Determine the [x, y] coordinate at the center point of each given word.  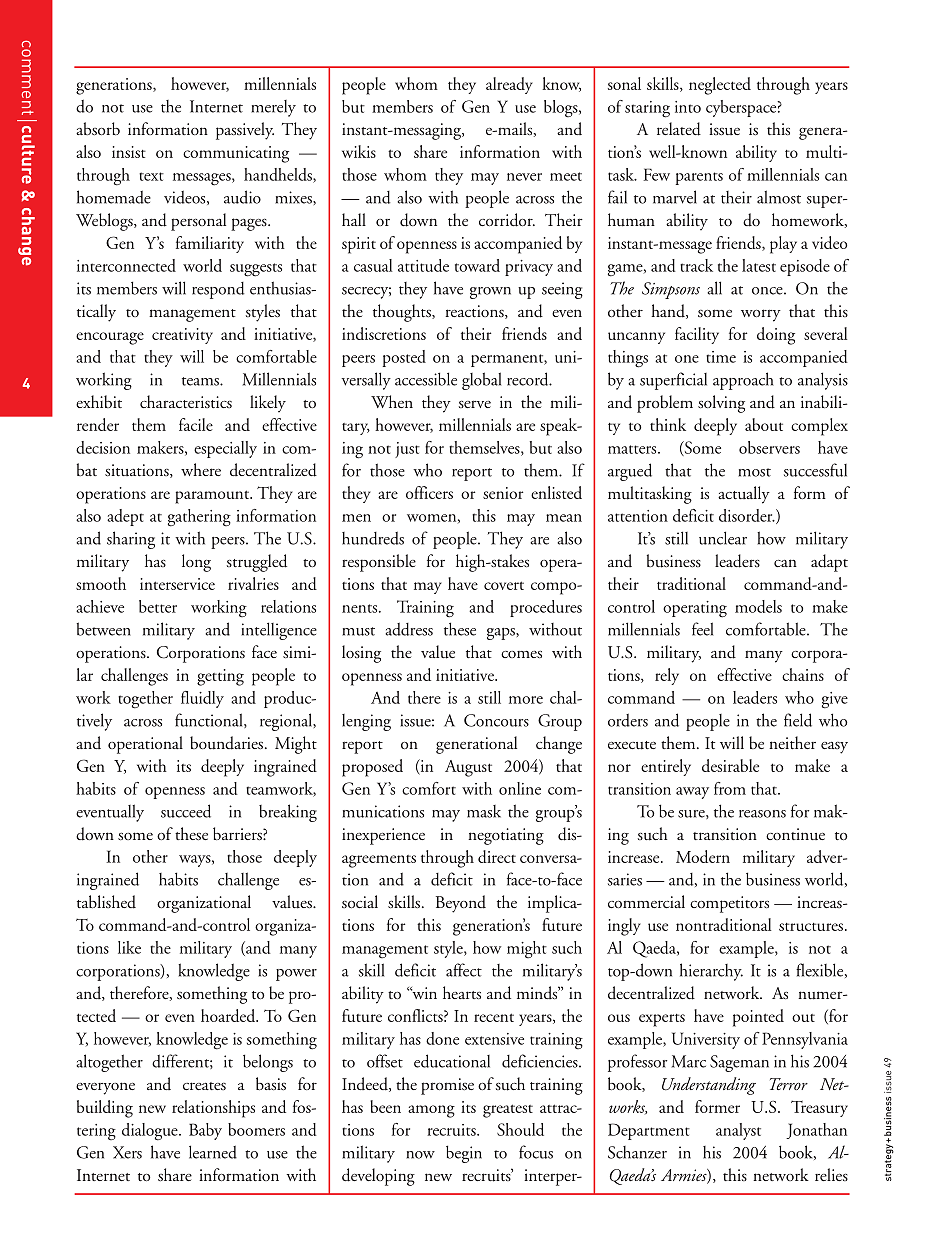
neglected [720, 86]
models [758, 606]
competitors [729, 904]
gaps [502, 634]
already [509, 85]
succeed [186, 811]
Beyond [461, 904]
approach [743, 381]
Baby [205, 1131]
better [158, 606]
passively [245, 131]
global [481, 381]
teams [201, 381]
